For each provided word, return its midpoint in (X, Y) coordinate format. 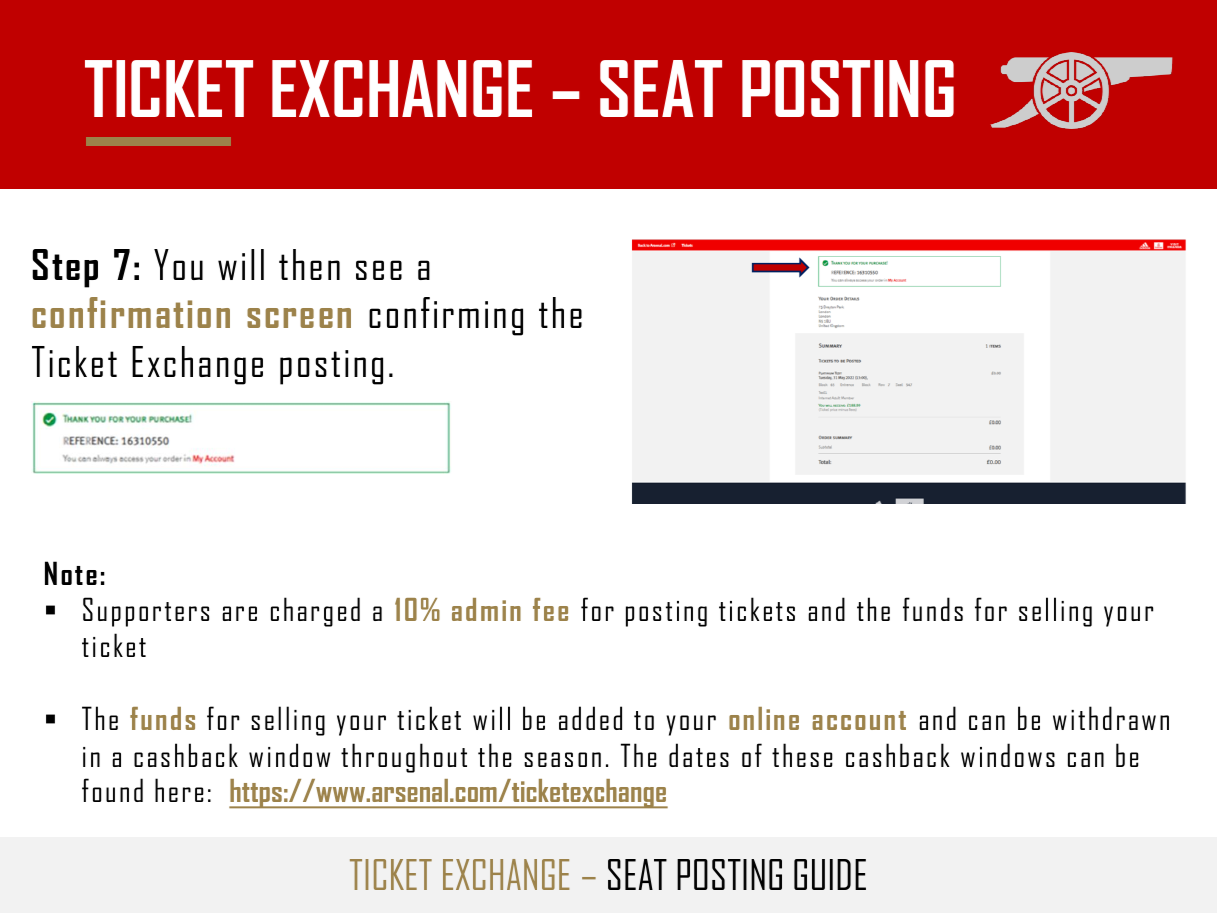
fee (550, 609)
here (179, 790)
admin (486, 609)
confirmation (131, 312)
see (379, 270)
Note (71, 573)
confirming (446, 316)
